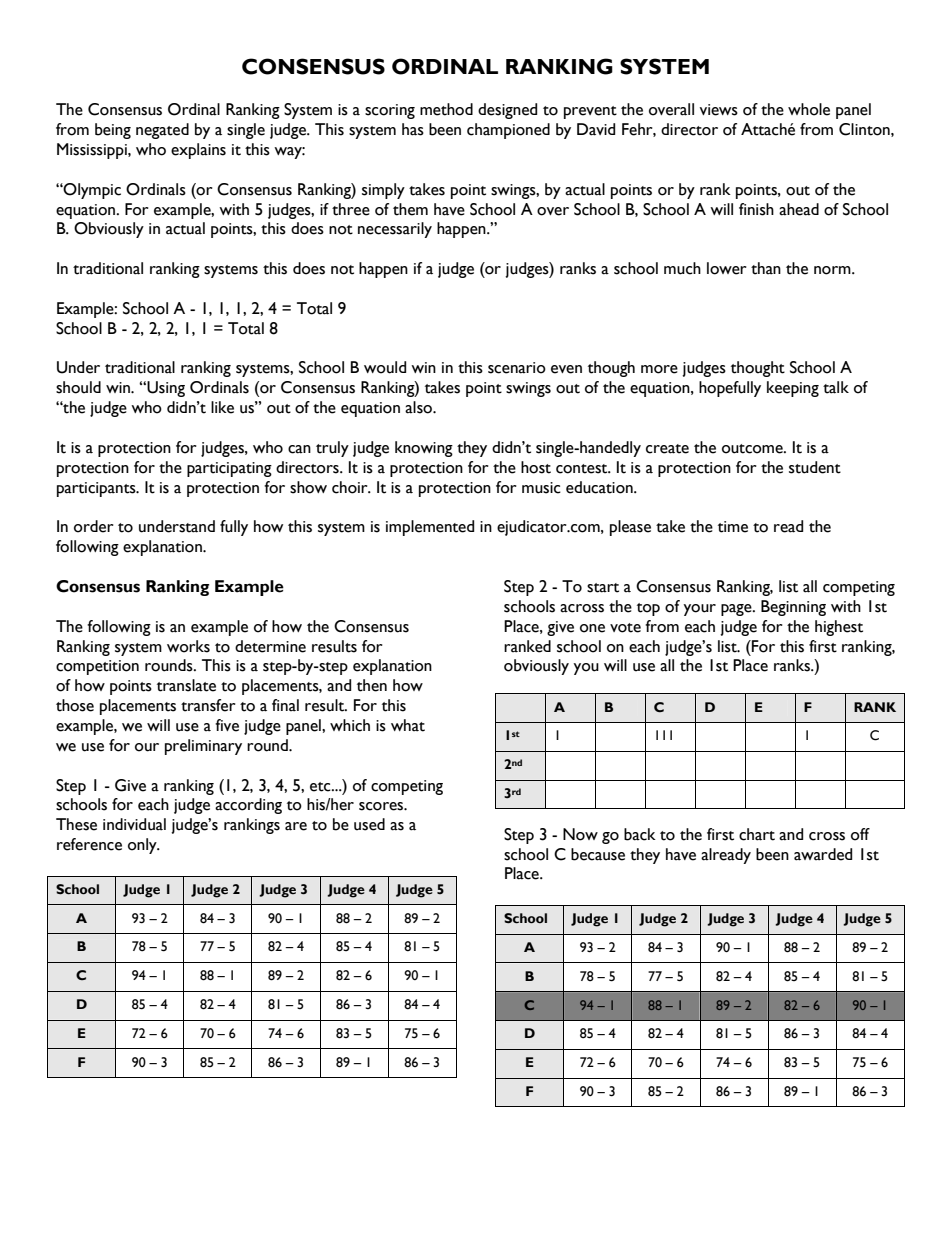  What do you see at coordinates (815, 467) in the screenshot?
I see `student` at bounding box center [815, 467].
